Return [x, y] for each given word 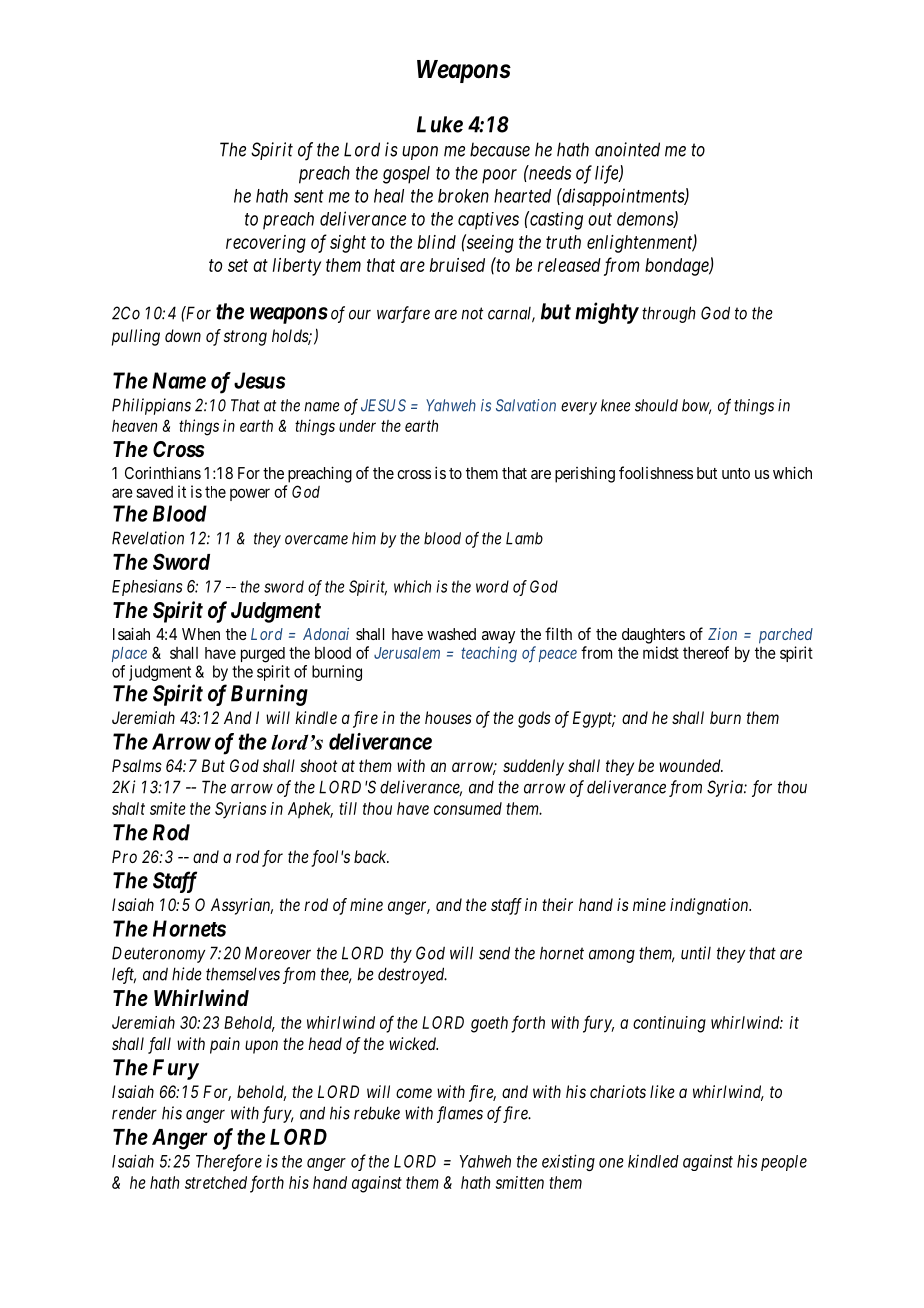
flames [460, 1114]
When [201, 634]
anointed [627, 149]
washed [451, 634]
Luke [440, 124]
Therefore [229, 1162]
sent [309, 196]
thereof [706, 652]
